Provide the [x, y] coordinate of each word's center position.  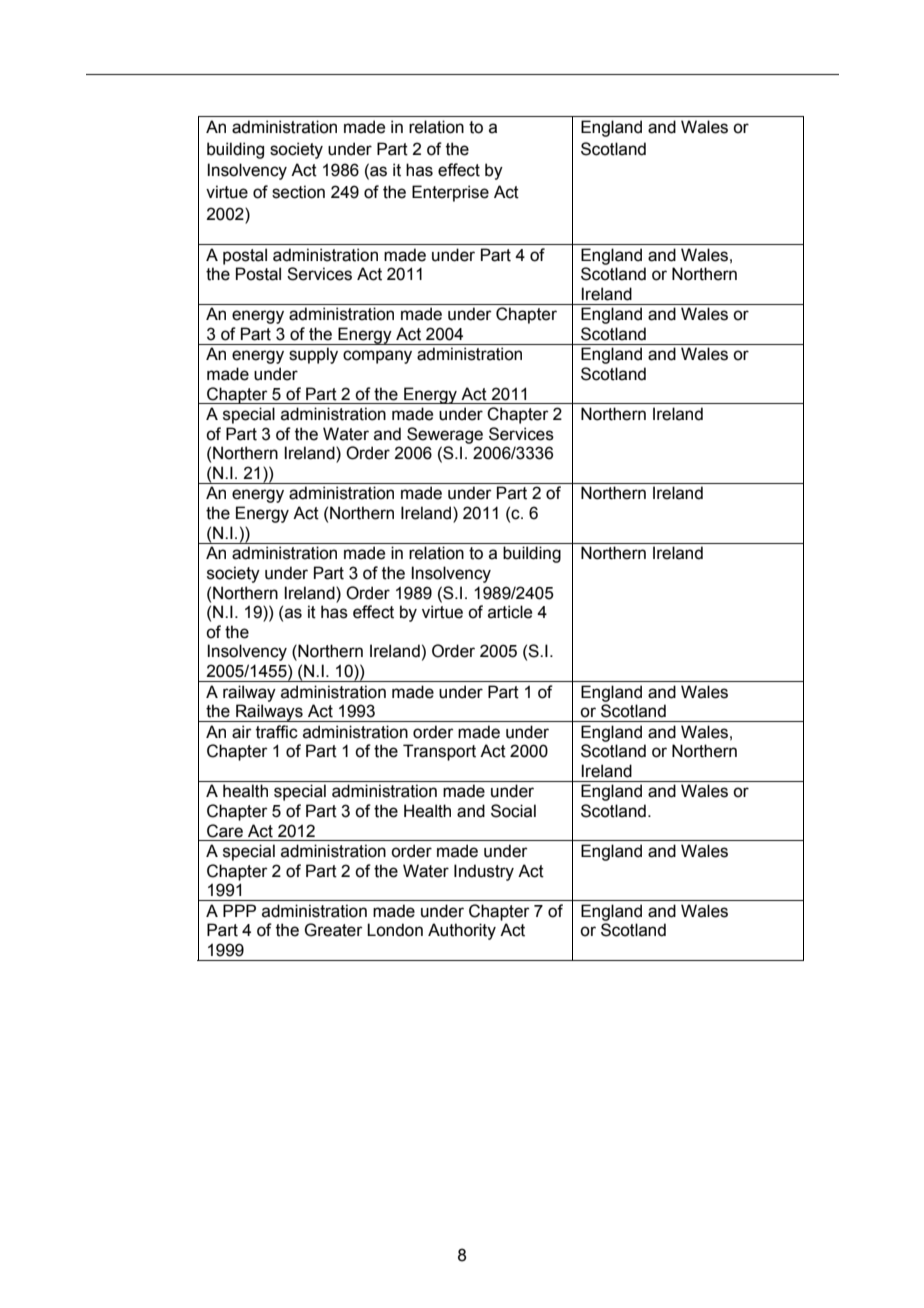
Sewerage [445, 435]
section [298, 192]
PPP [239, 910]
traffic [277, 732]
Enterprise [450, 193]
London [395, 930]
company [377, 357]
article [510, 612]
